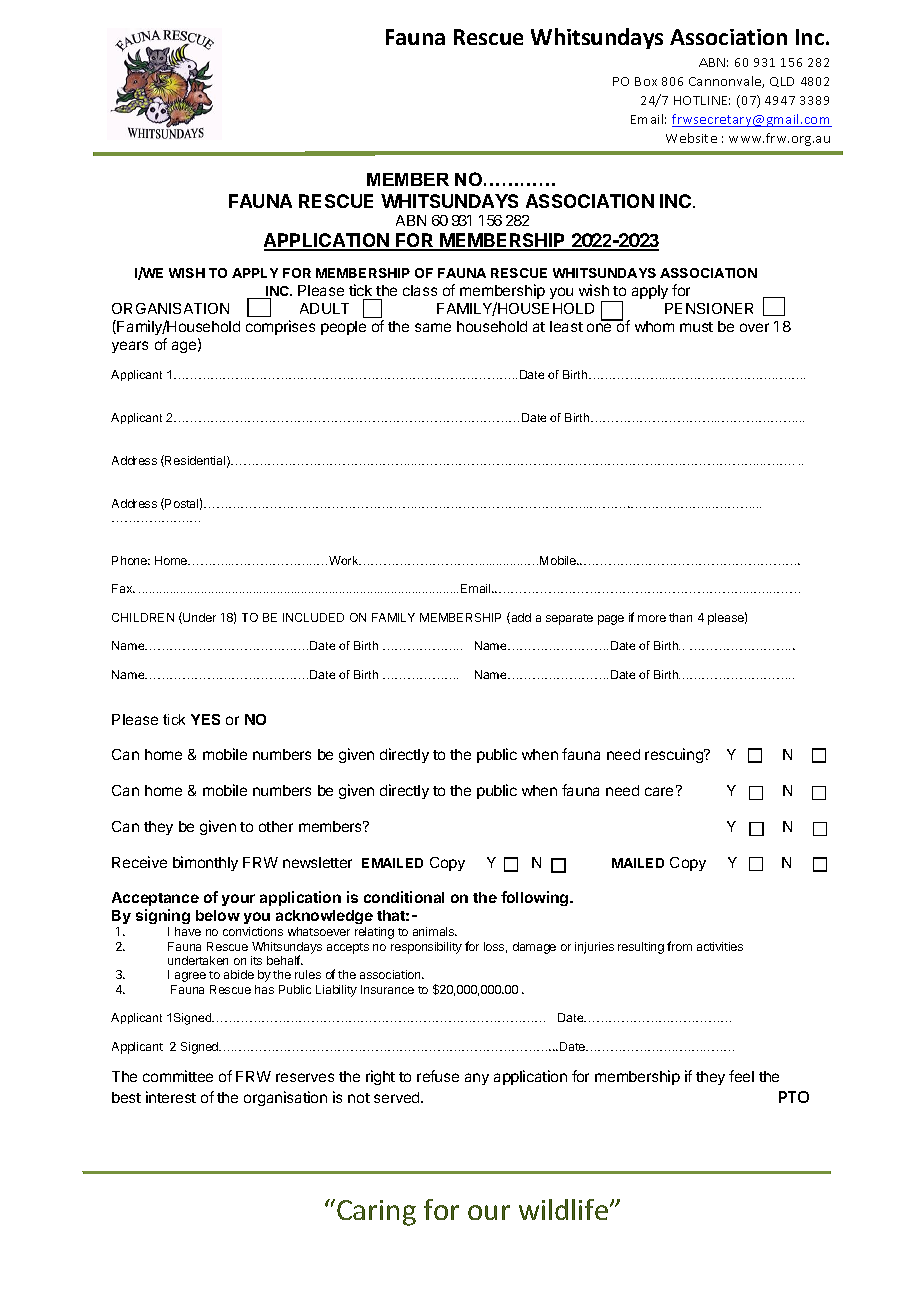 Image resolution: width=924 pixels, height=1308 pixels. I want to click on Phone, so click(131, 560).
